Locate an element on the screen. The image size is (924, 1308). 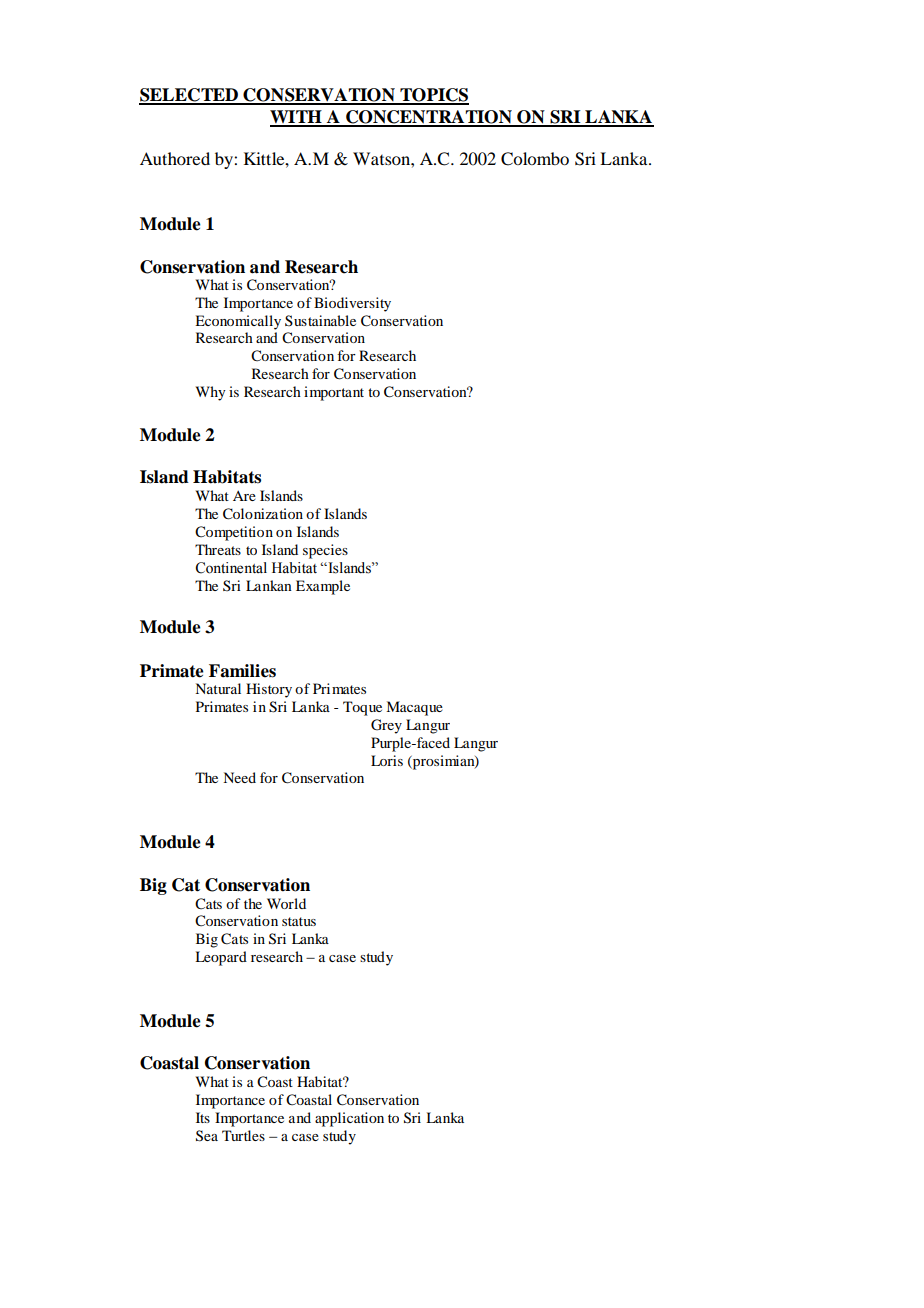
Continental is located at coordinates (231, 568).
